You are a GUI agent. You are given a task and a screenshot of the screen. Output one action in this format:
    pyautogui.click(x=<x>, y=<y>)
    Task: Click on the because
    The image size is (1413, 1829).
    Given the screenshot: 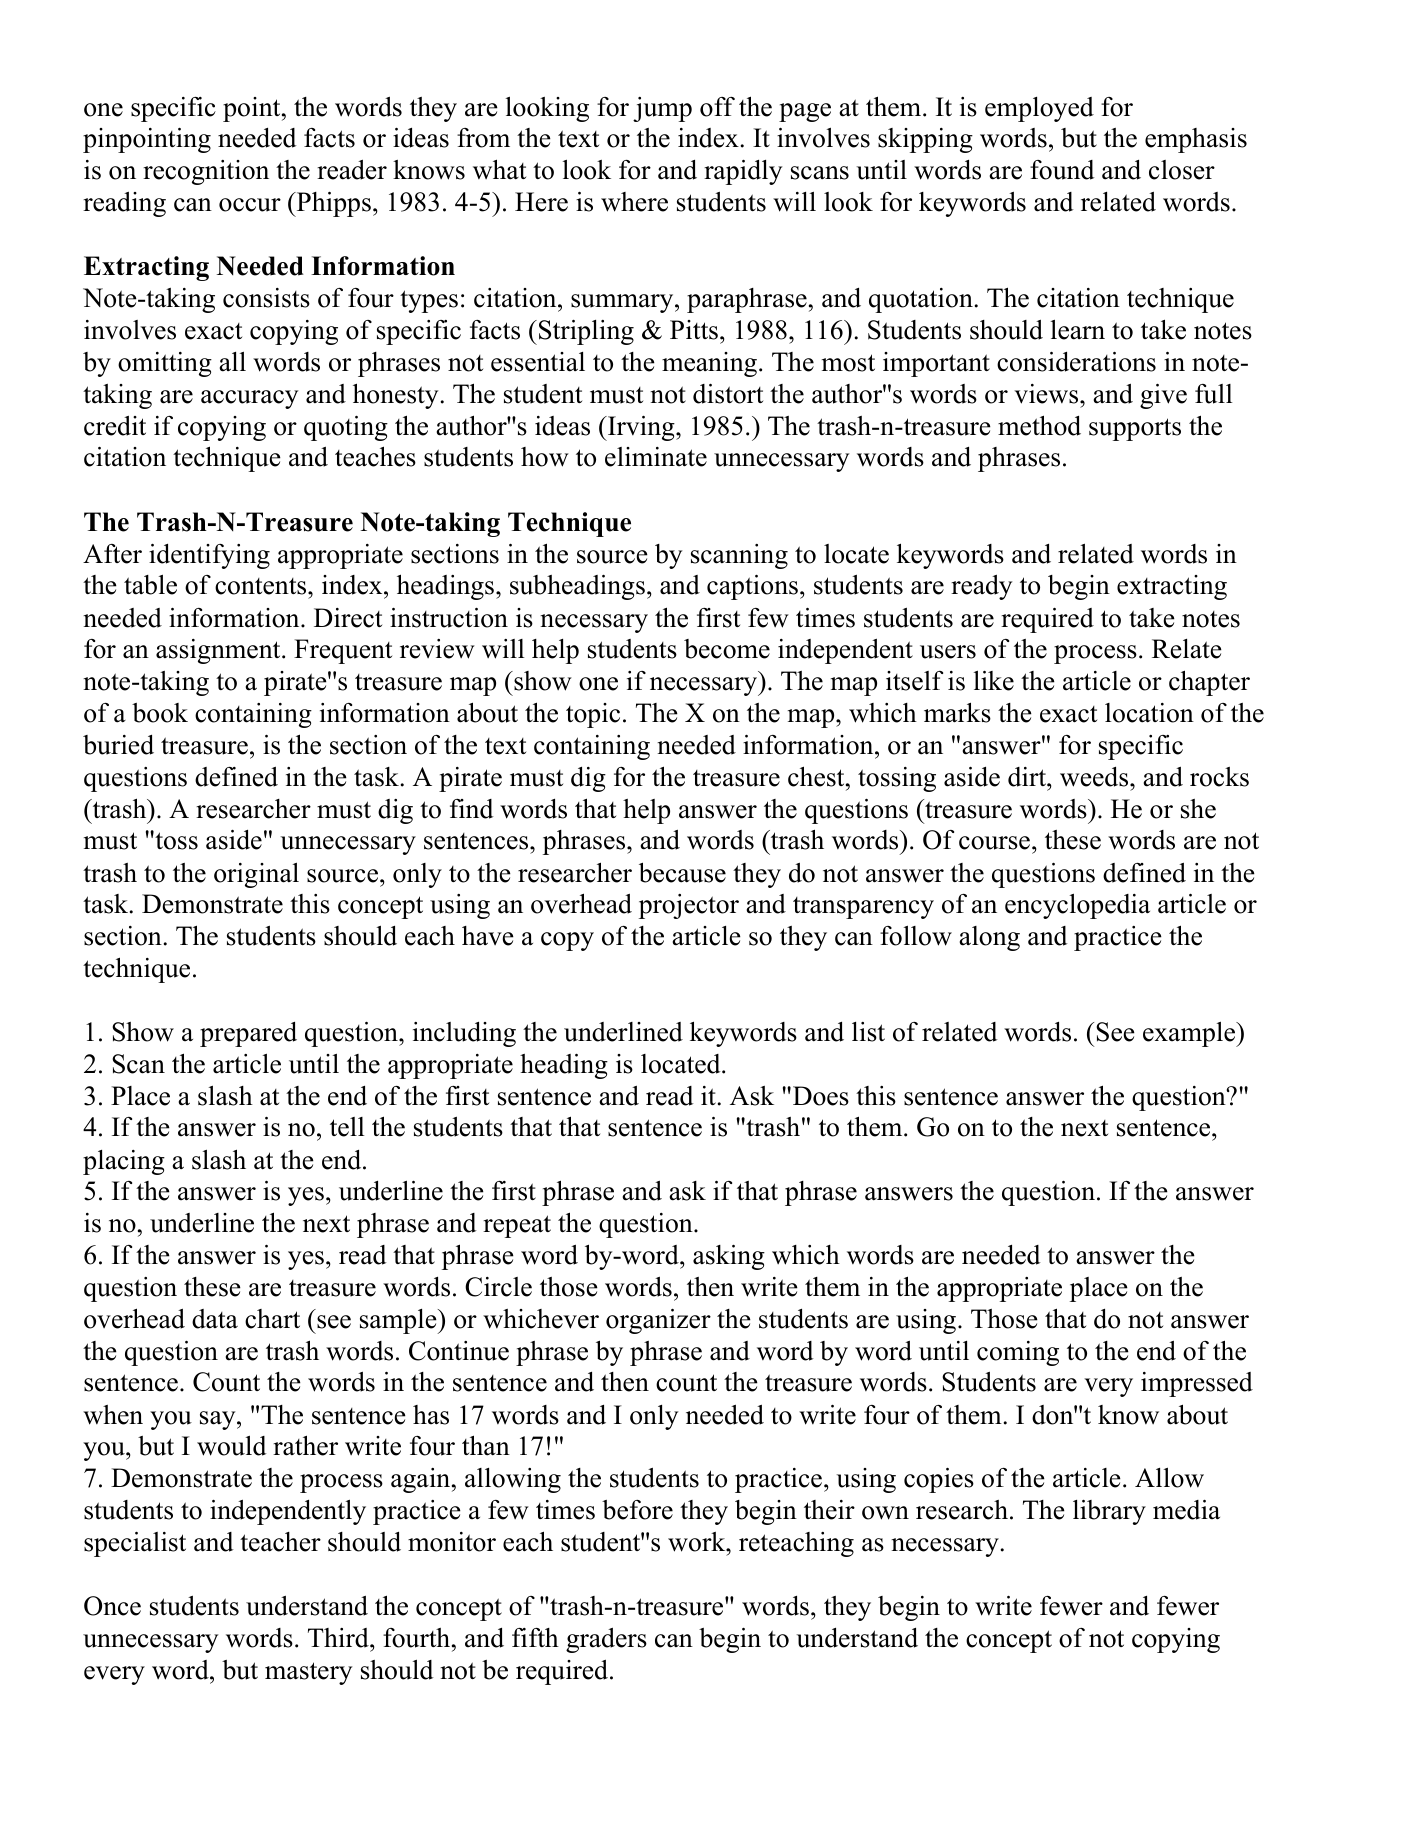 What is the action you would take?
    pyautogui.click(x=682, y=872)
